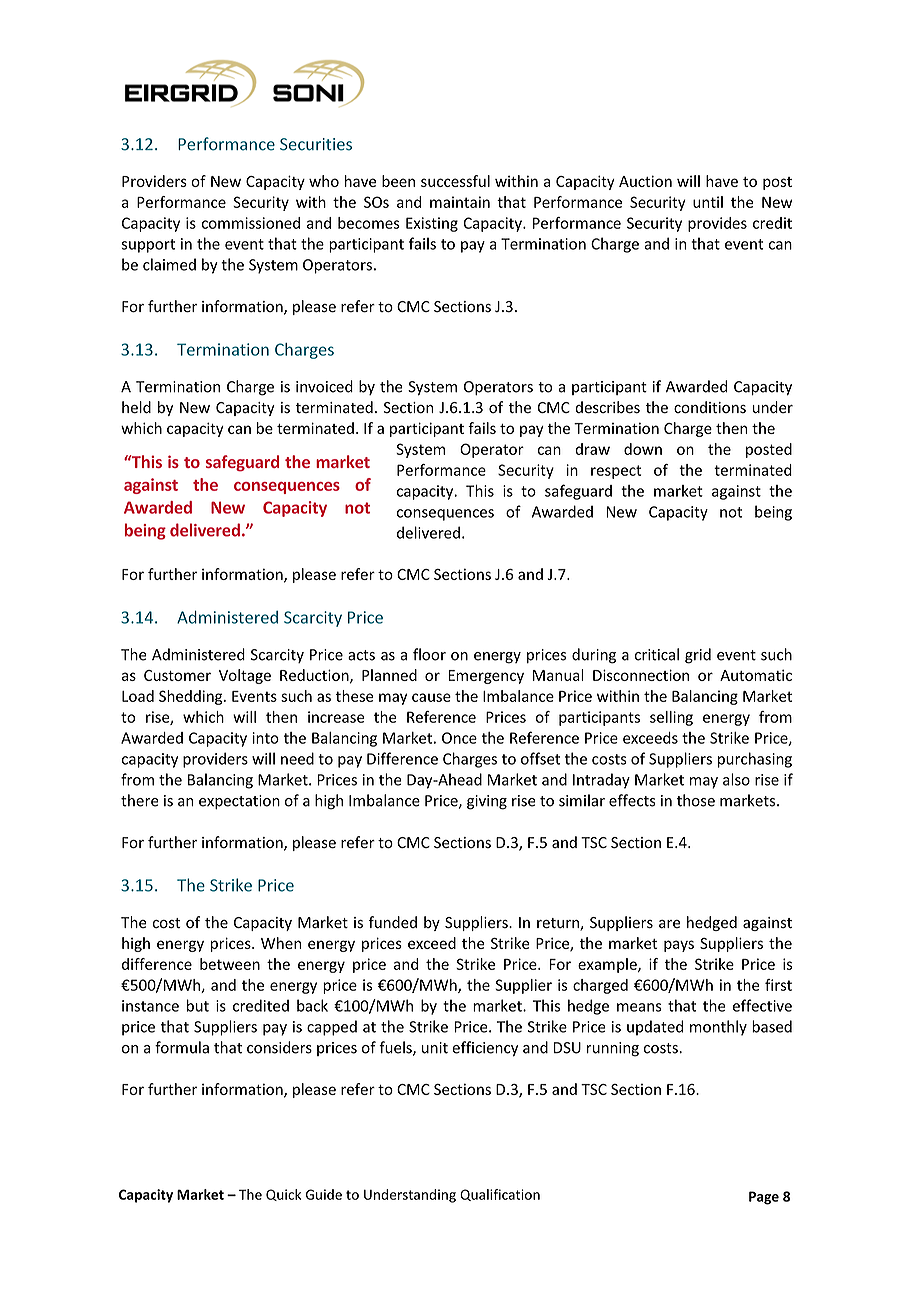 The width and height of the document is (924, 1307). I want to click on commissioned, so click(251, 223).
